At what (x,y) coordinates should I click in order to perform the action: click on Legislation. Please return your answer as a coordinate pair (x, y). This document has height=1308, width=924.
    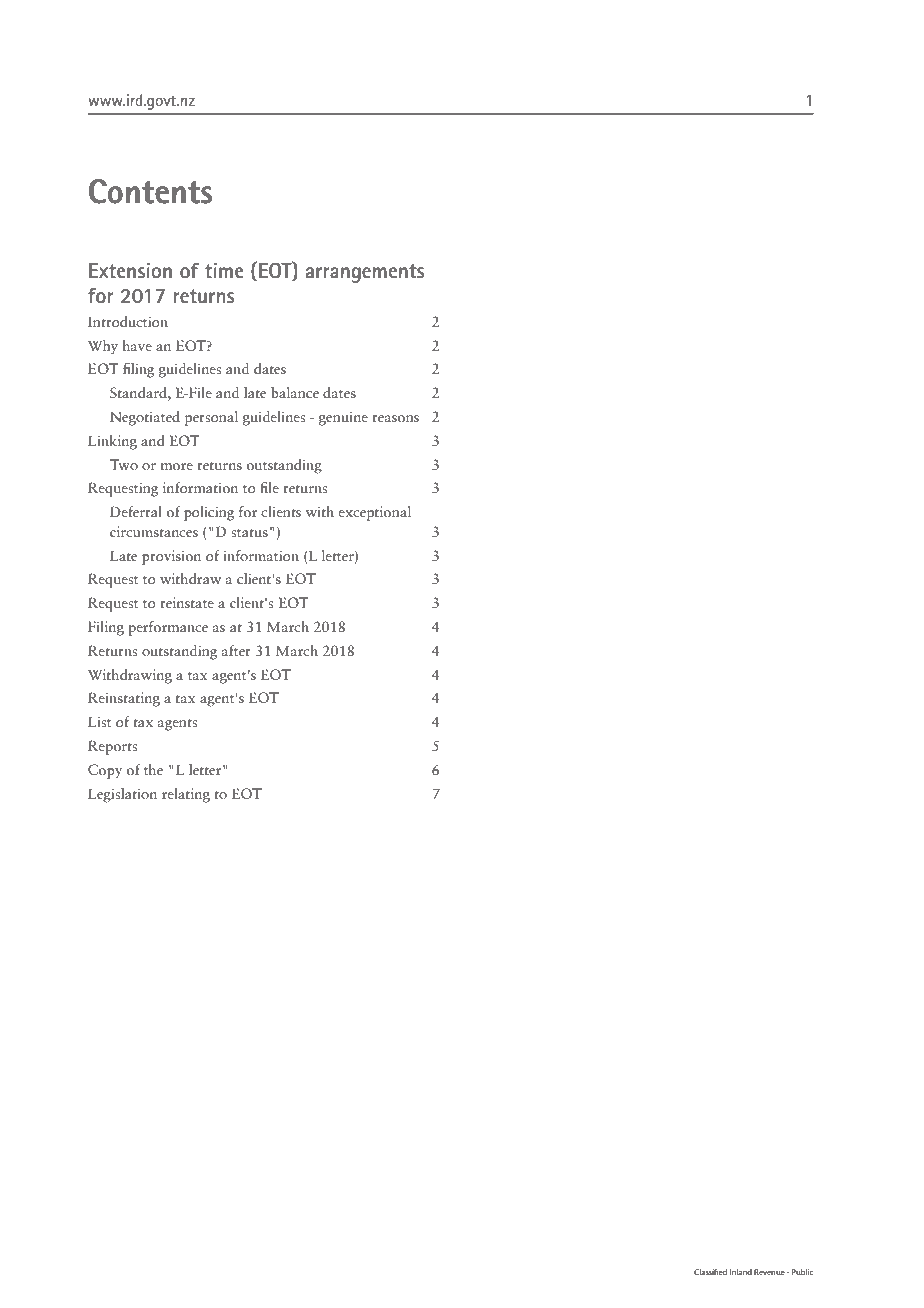
    Looking at the image, I should click on (122, 795).
